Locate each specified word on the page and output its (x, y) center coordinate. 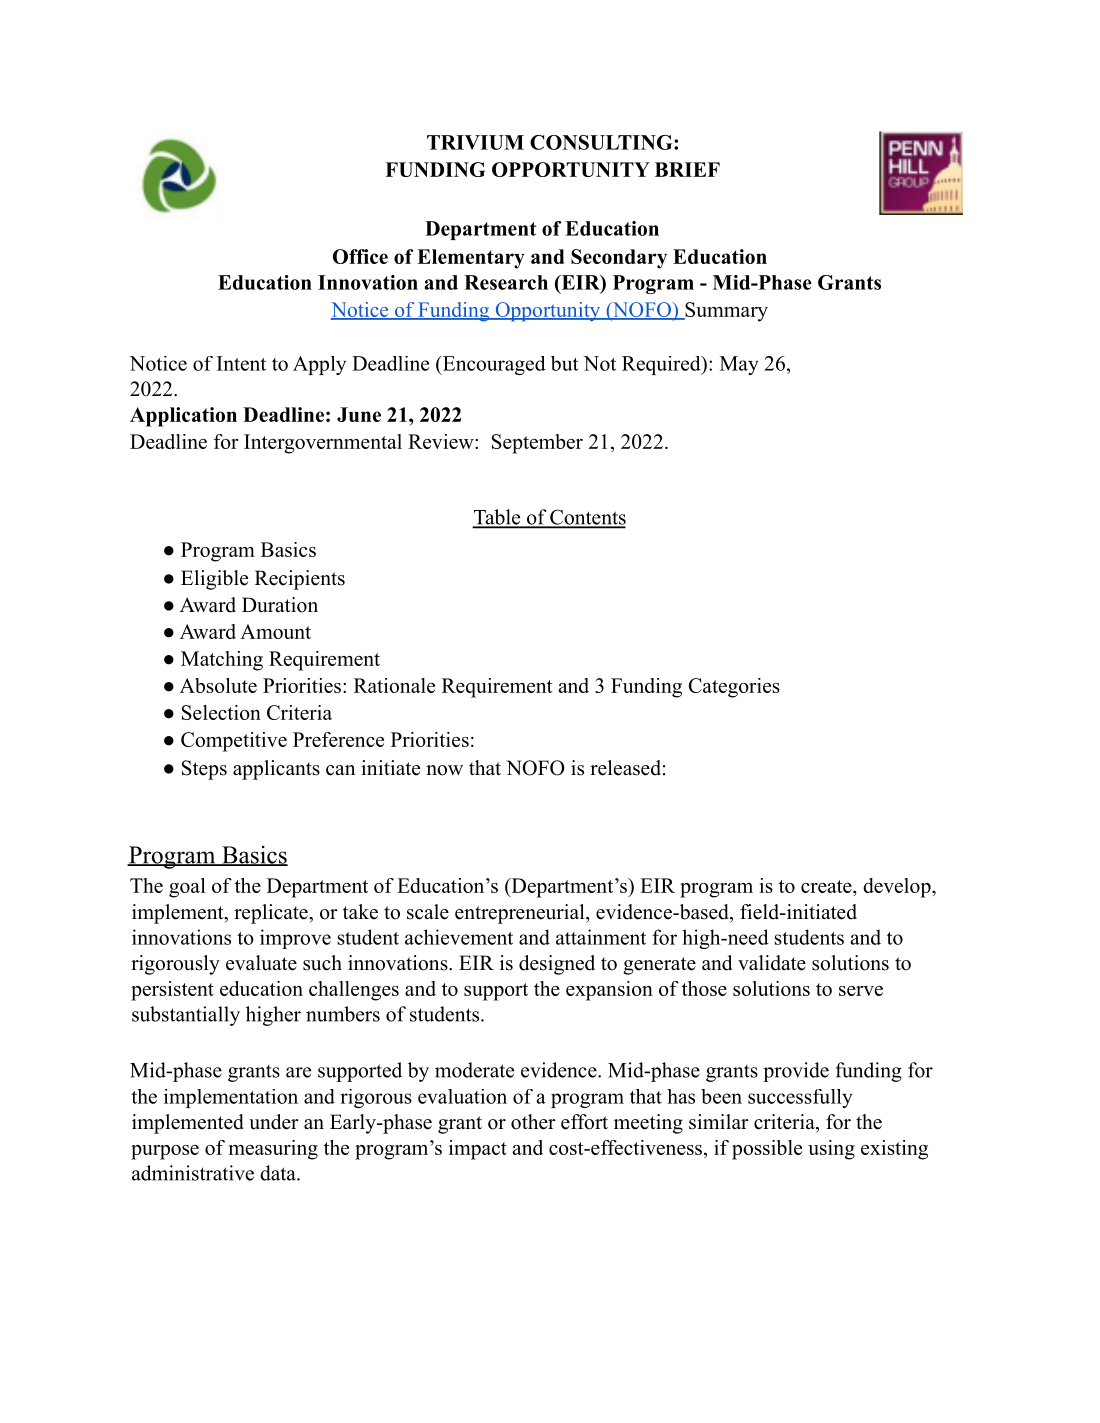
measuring (273, 1150)
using (831, 1150)
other (533, 1122)
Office (360, 256)
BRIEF (687, 169)
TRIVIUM (475, 142)
